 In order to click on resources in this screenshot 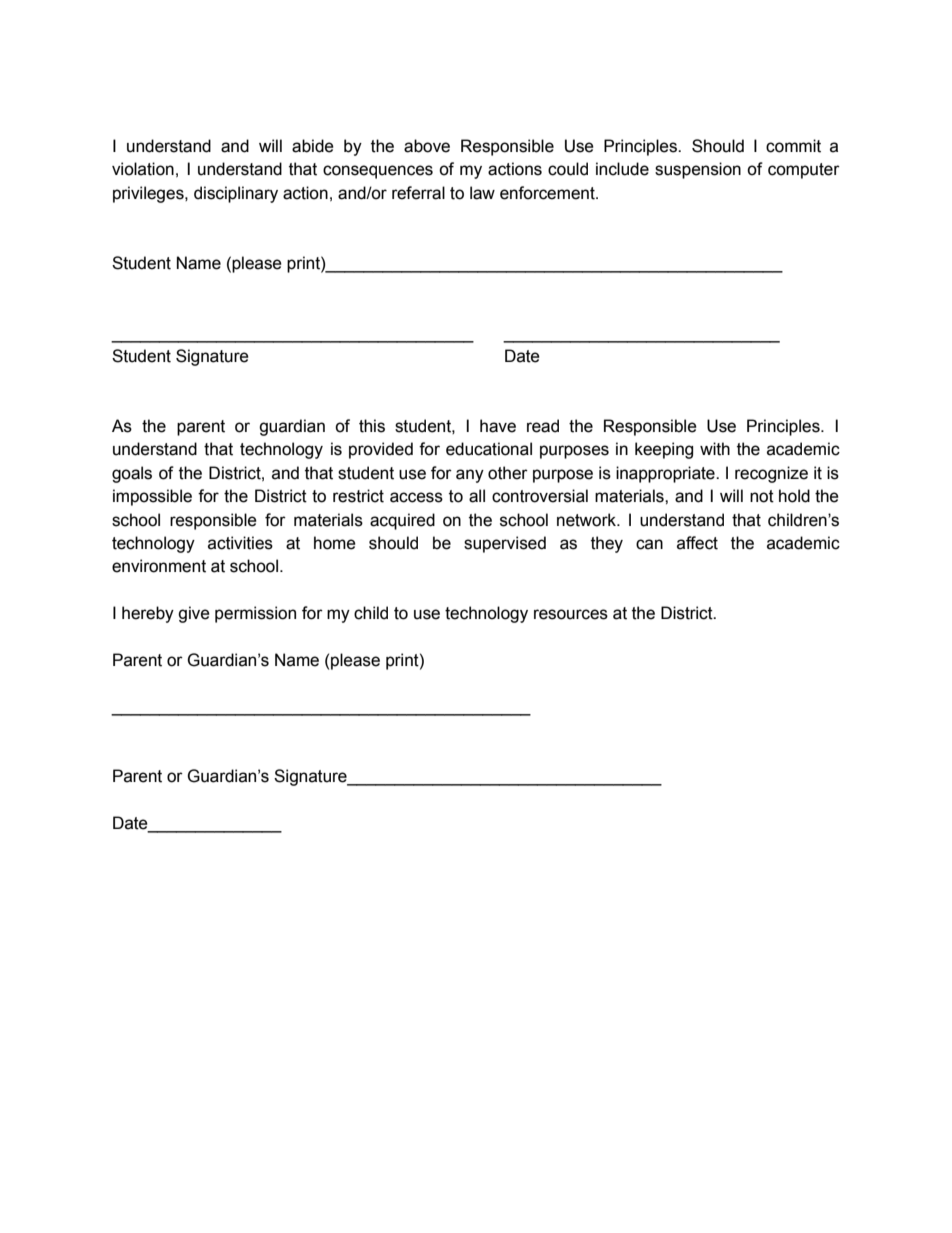, I will do `click(571, 614)`.
